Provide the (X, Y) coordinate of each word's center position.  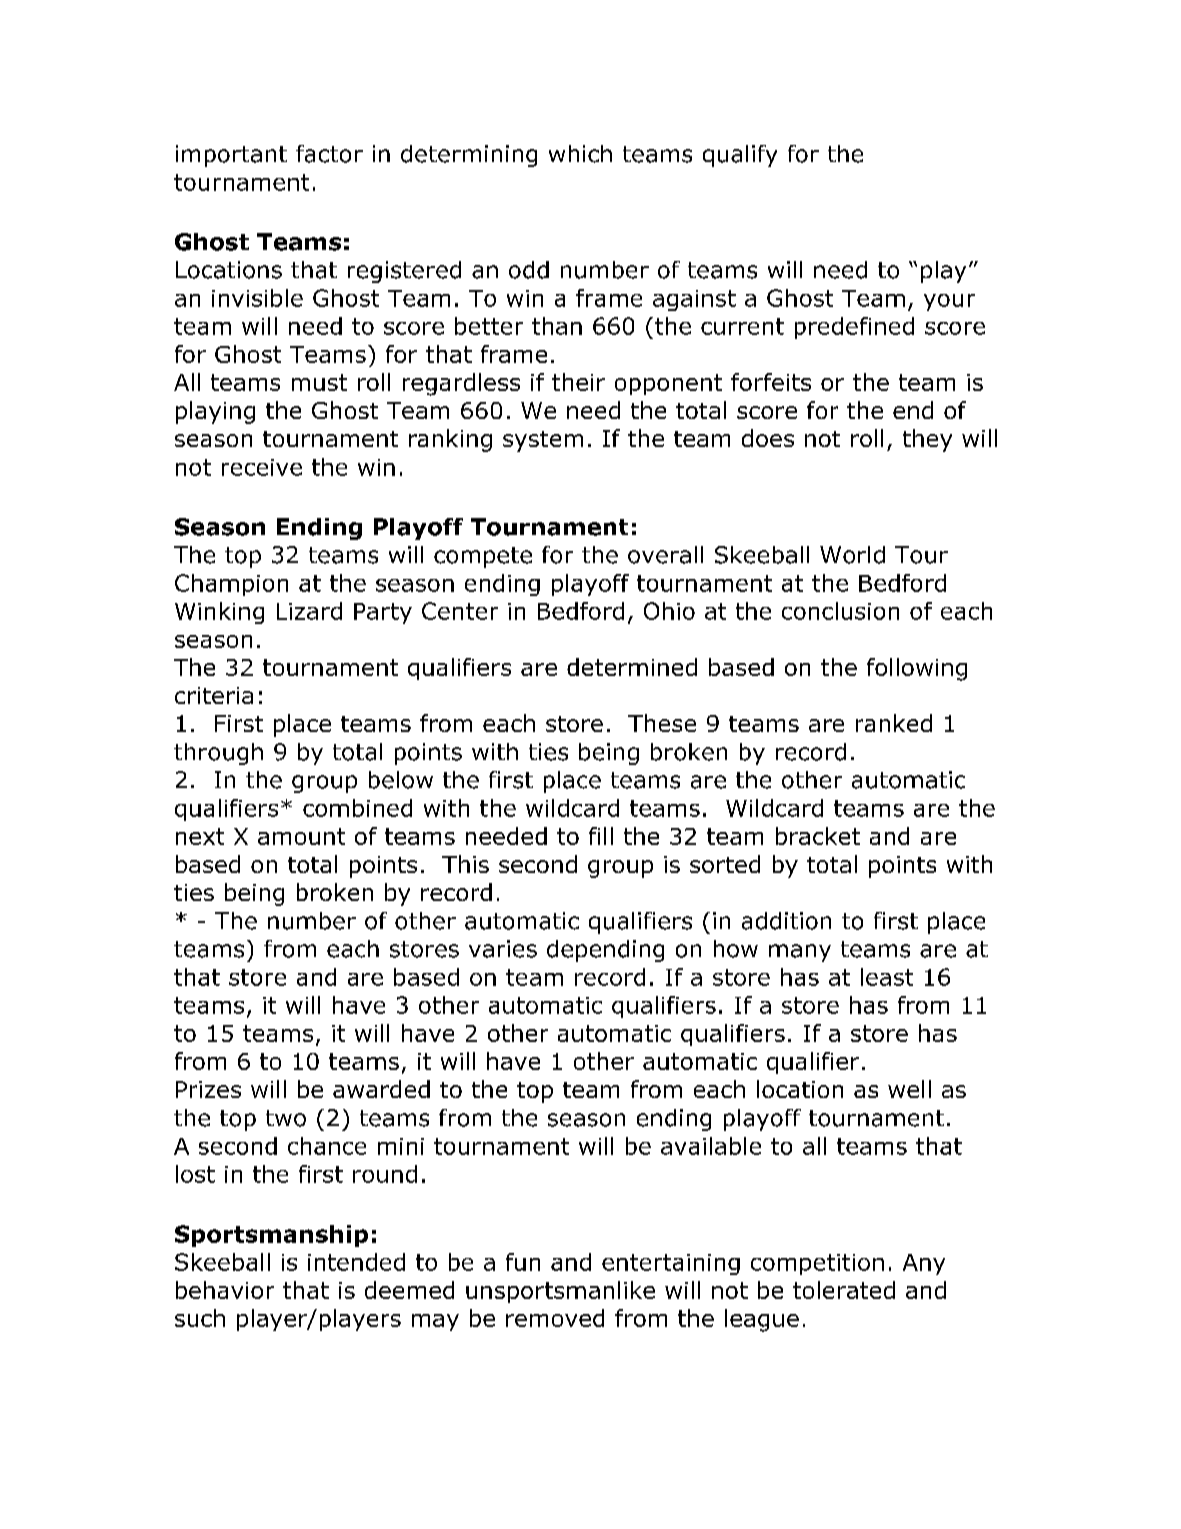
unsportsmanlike (560, 1292)
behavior (225, 1290)
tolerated (844, 1290)
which (580, 154)
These (662, 723)
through (218, 754)
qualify (740, 156)
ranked (894, 723)
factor (329, 154)
